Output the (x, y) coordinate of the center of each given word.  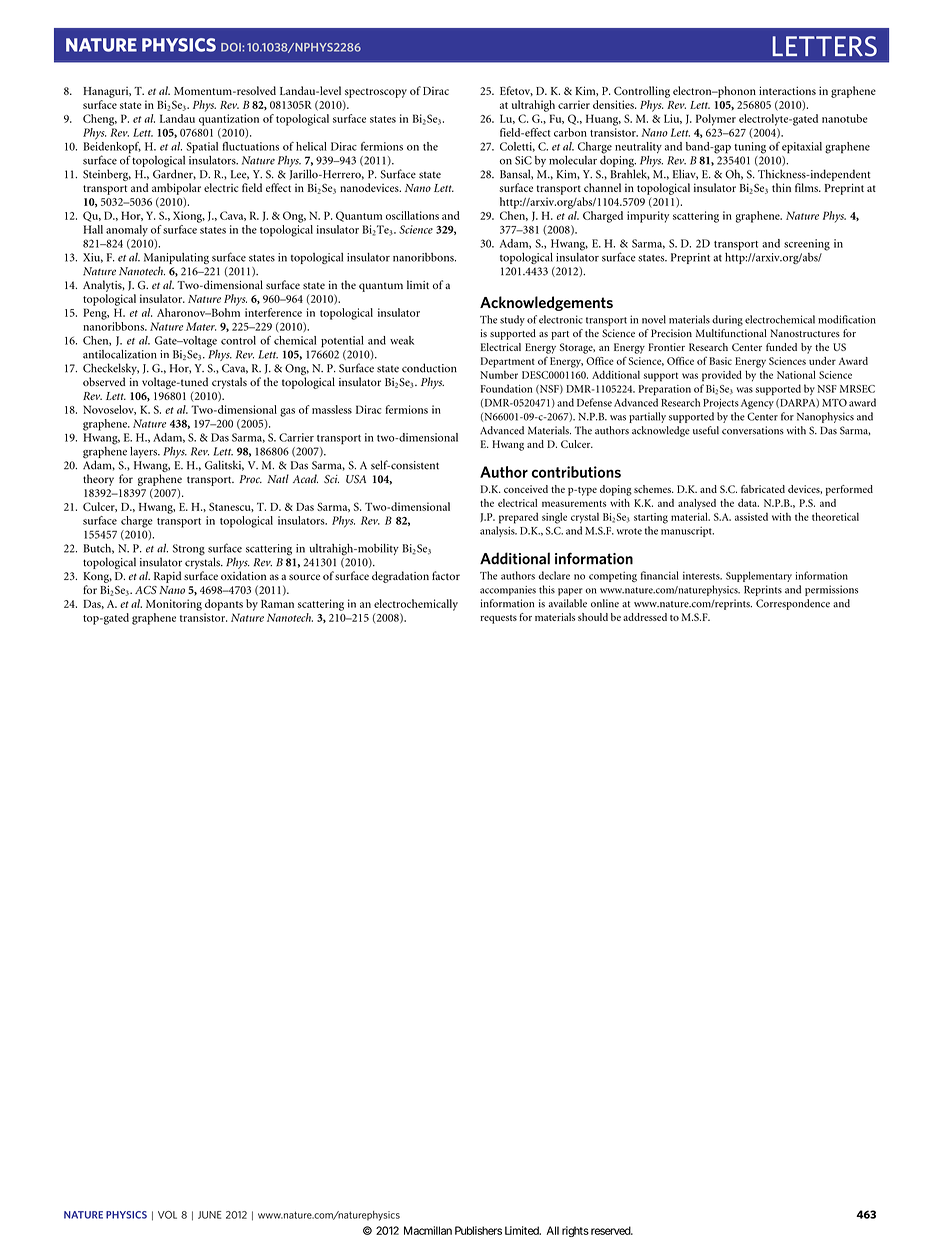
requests (498, 619)
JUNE (209, 1215)
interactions (787, 90)
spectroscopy (376, 93)
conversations (753, 430)
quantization (229, 120)
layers (145, 452)
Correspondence (793, 604)
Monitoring (174, 605)
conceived (526, 489)
